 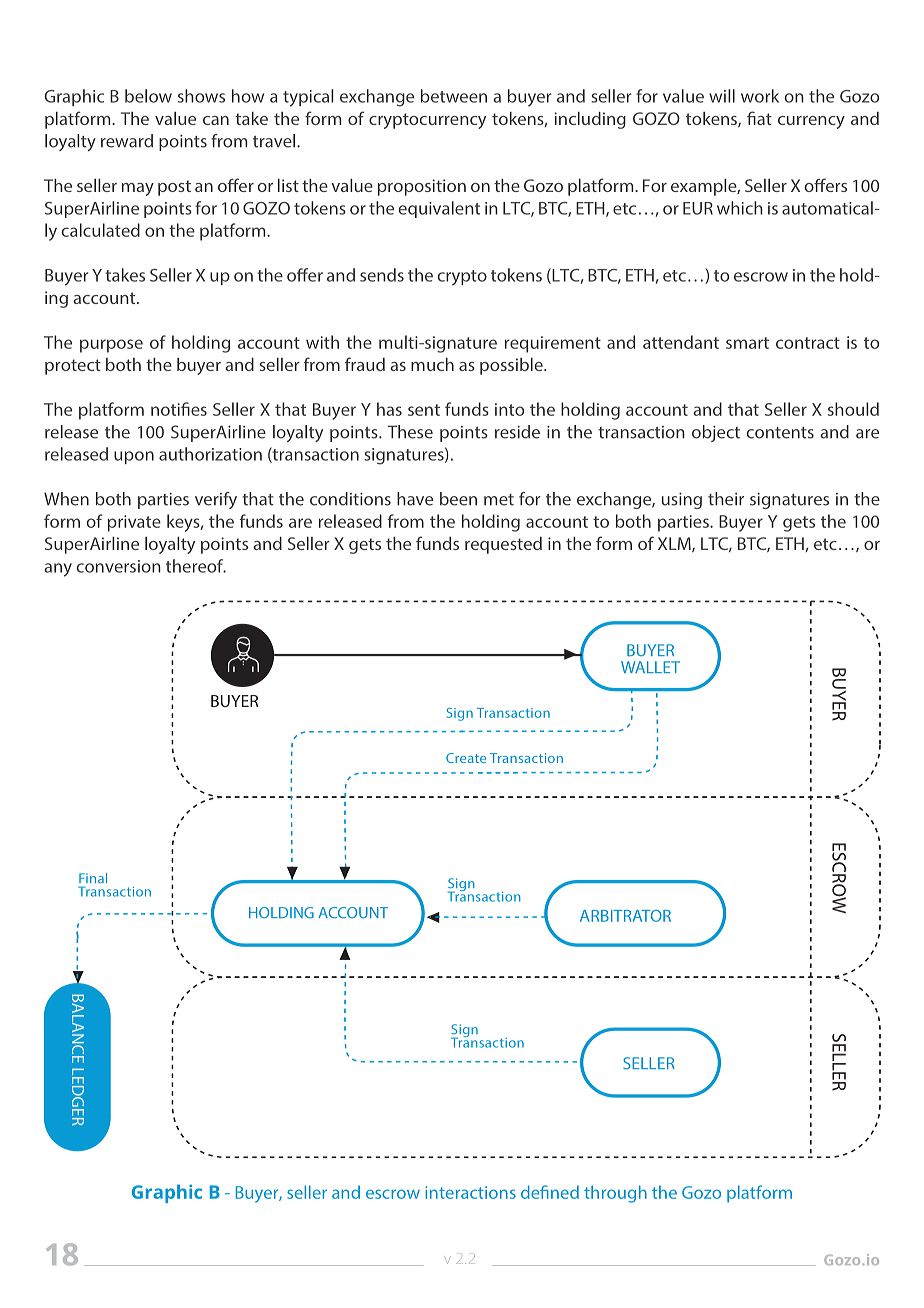 I want to click on between, so click(x=454, y=96).
